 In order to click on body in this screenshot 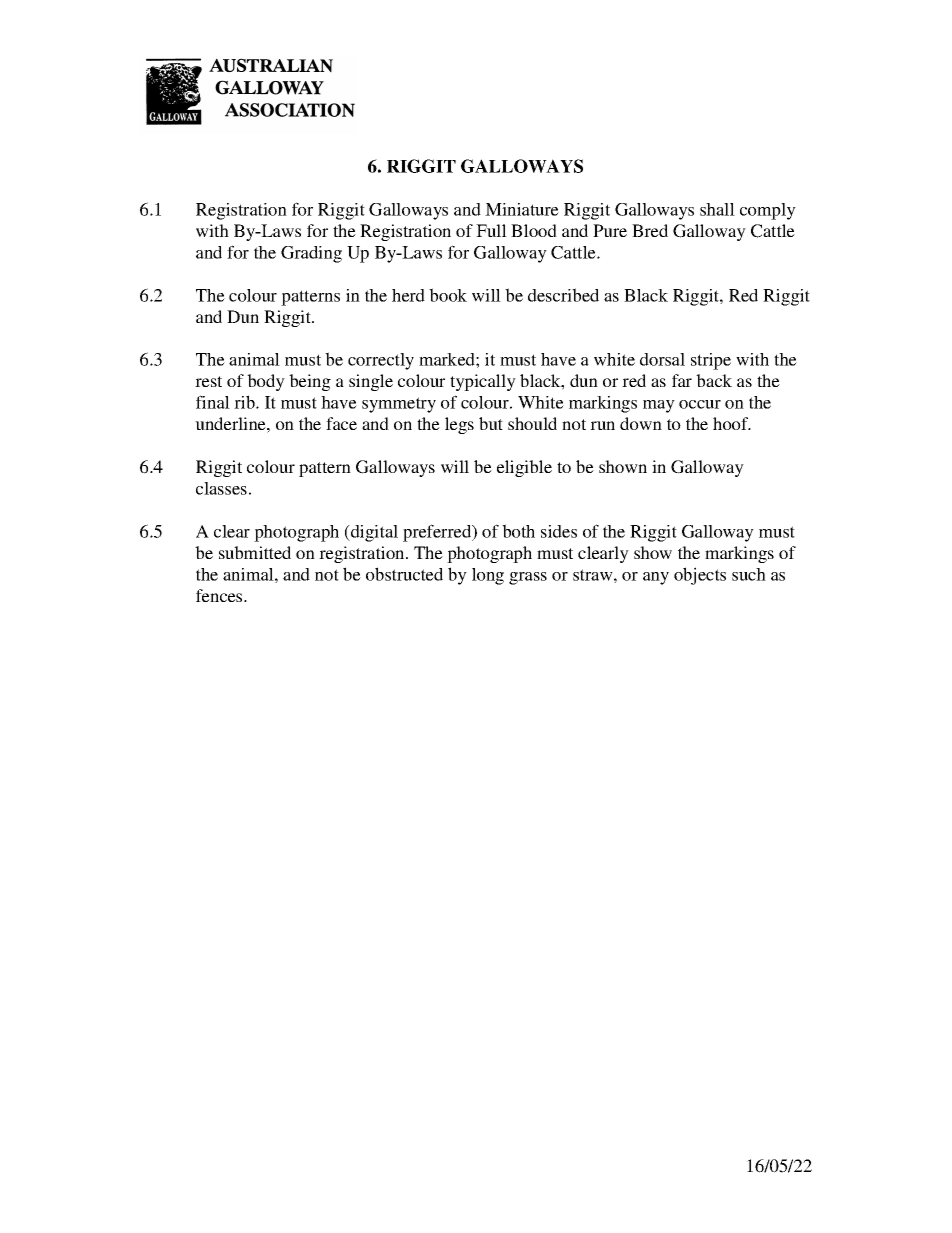, I will do `click(266, 382)`.
